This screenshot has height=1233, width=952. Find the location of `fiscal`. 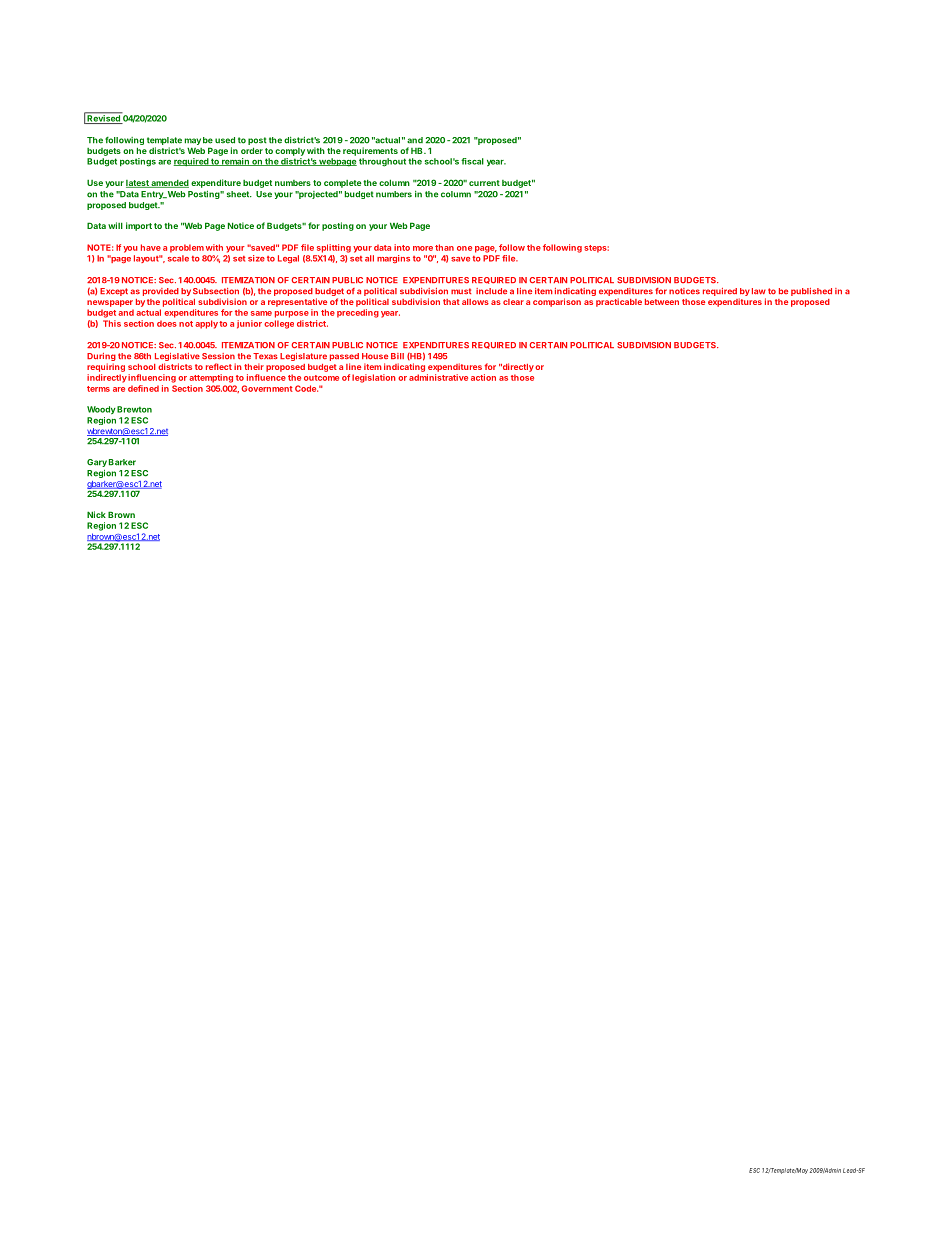

fiscal is located at coordinates (472, 161).
